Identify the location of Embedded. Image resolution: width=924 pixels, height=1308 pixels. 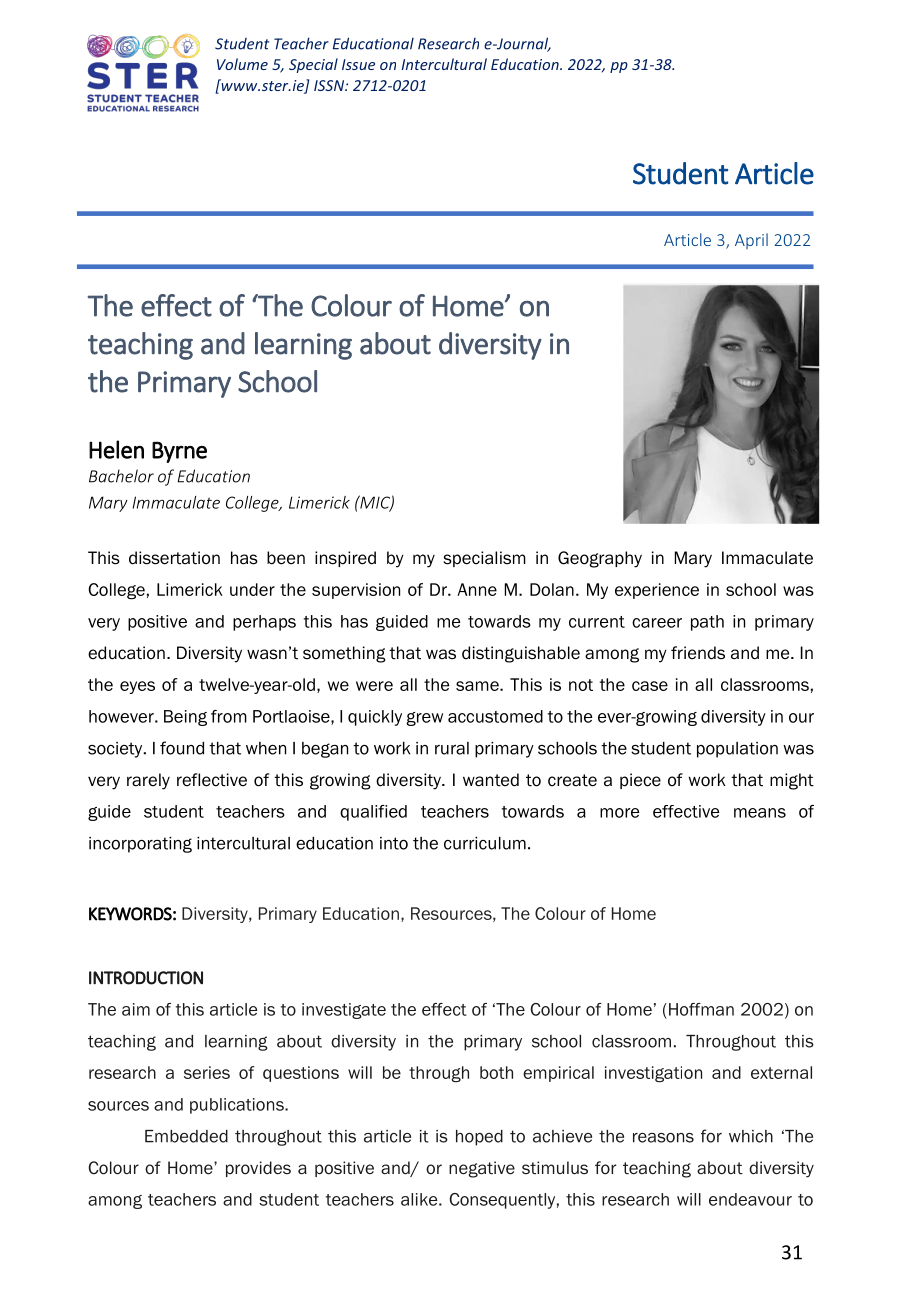
(186, 1136).
